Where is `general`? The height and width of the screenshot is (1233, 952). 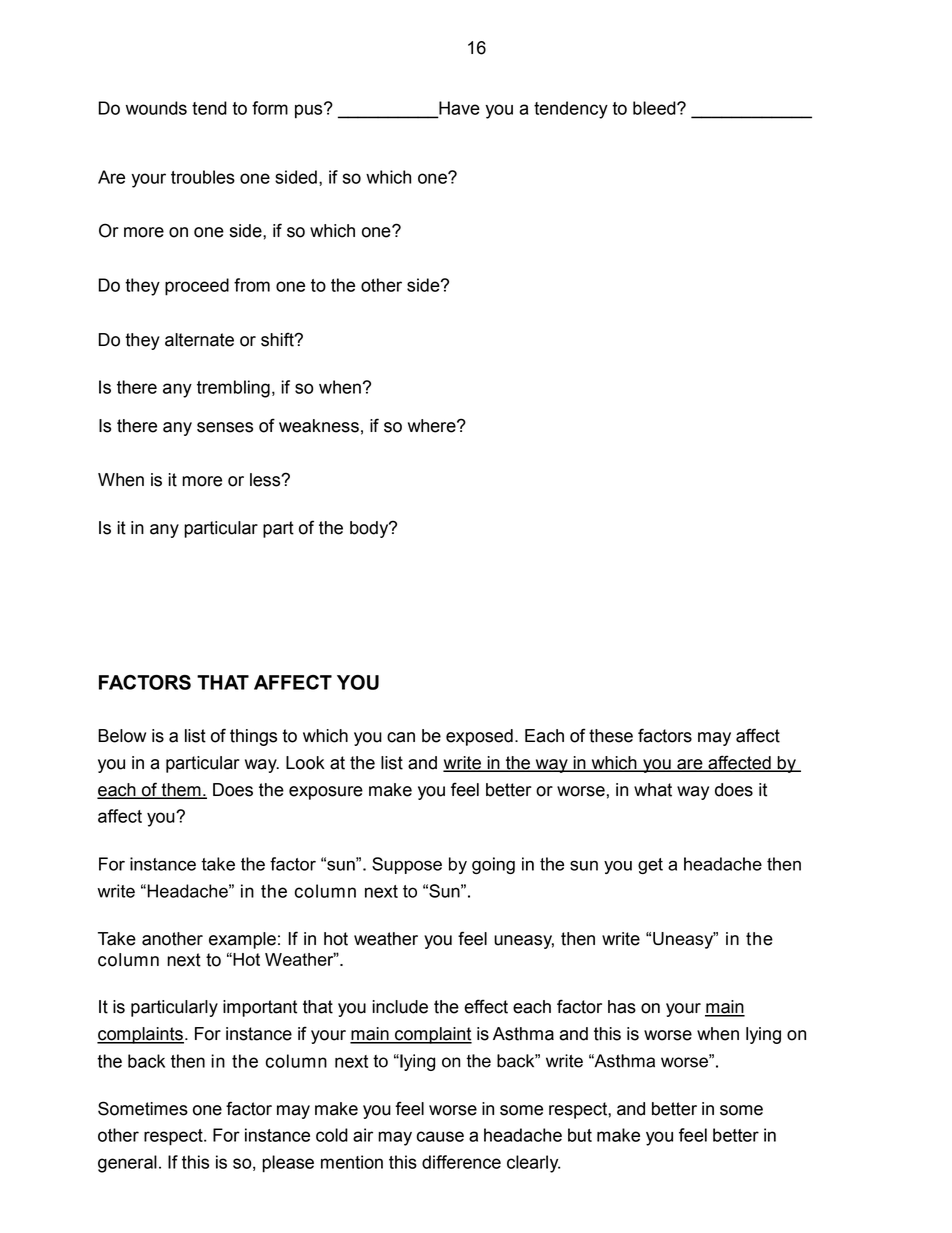 general is located at coordinates (127, 1164).
